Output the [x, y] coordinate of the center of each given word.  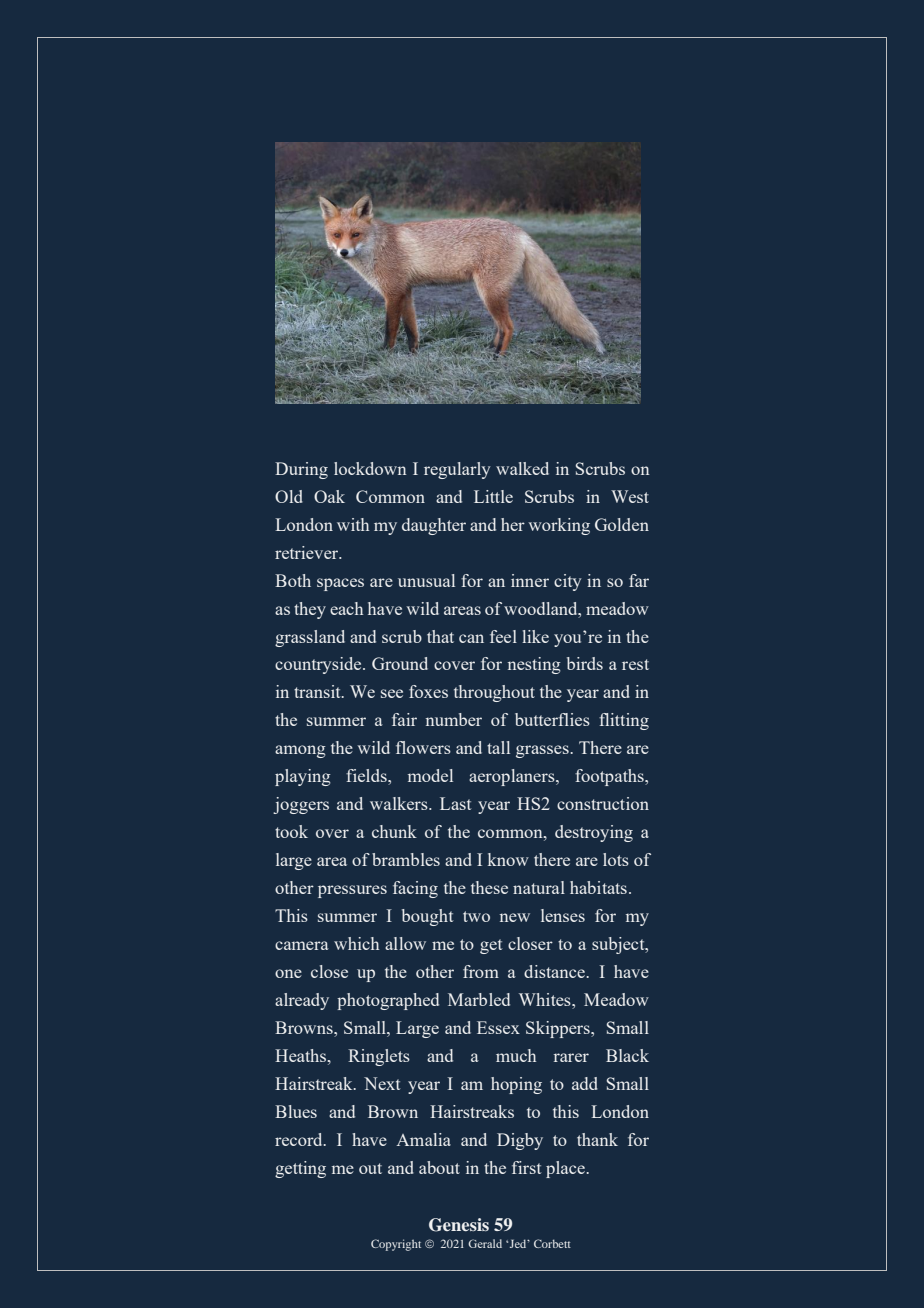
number [454, 719]
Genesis [459, 1225]
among [300, 751]
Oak [329, 496]
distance [555, 971]
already [302, 1001]
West [630, 496]
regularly [457, 470]
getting [300, 1169]
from [481, 971]
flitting [624, 721]
